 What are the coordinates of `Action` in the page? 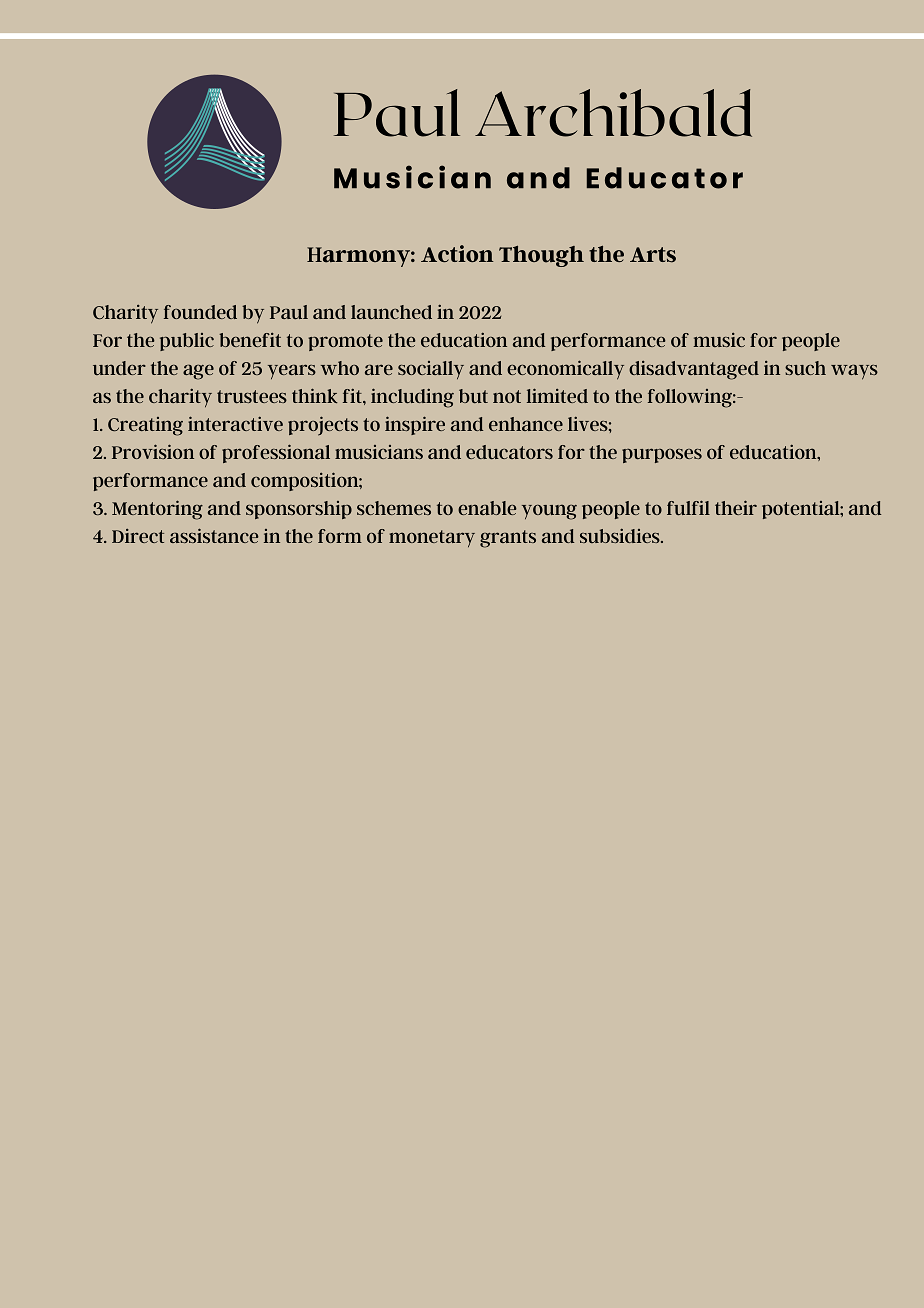 It's located at (457, 253).
